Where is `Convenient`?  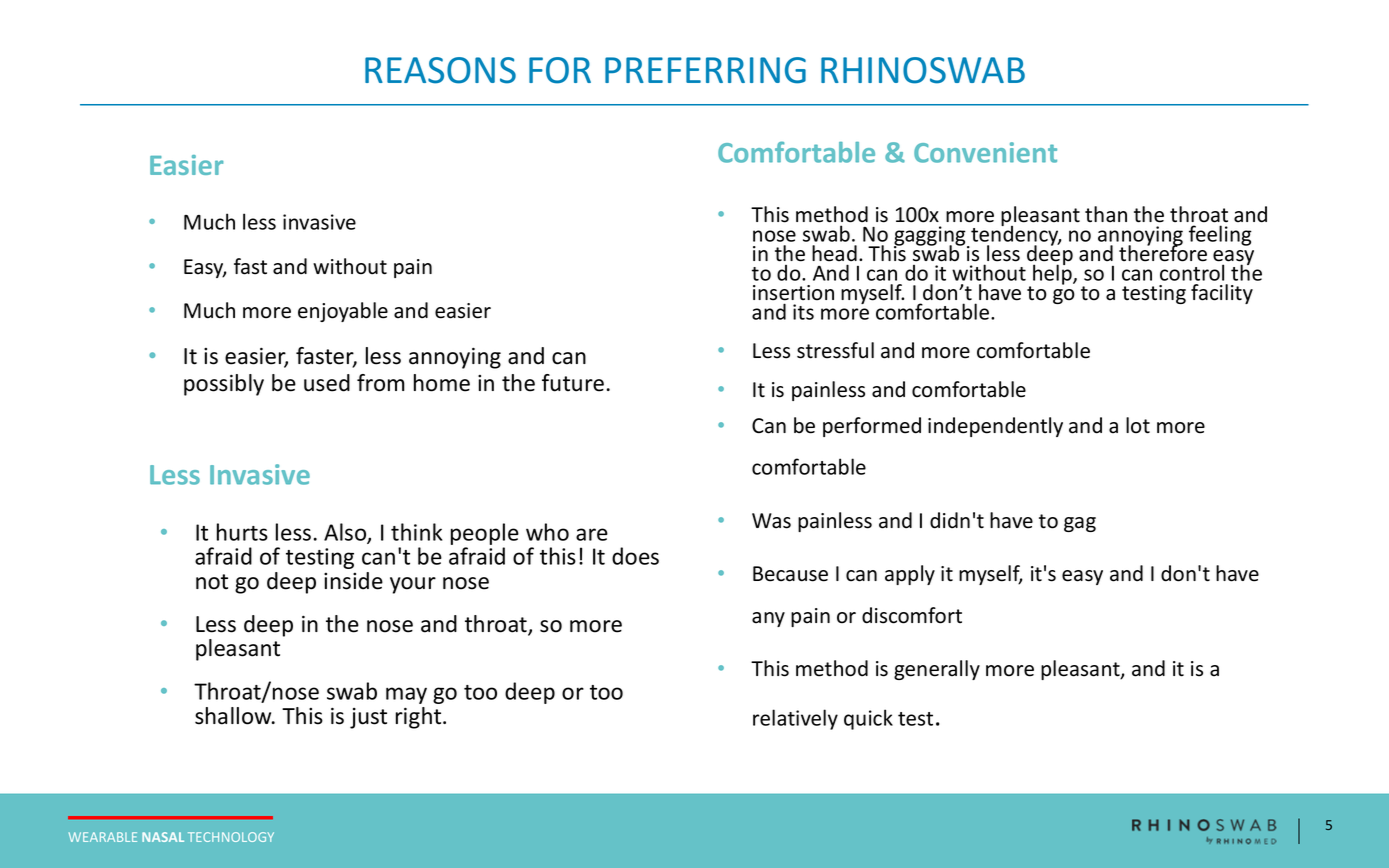 Convenient is located at coordinates (985, 152).
